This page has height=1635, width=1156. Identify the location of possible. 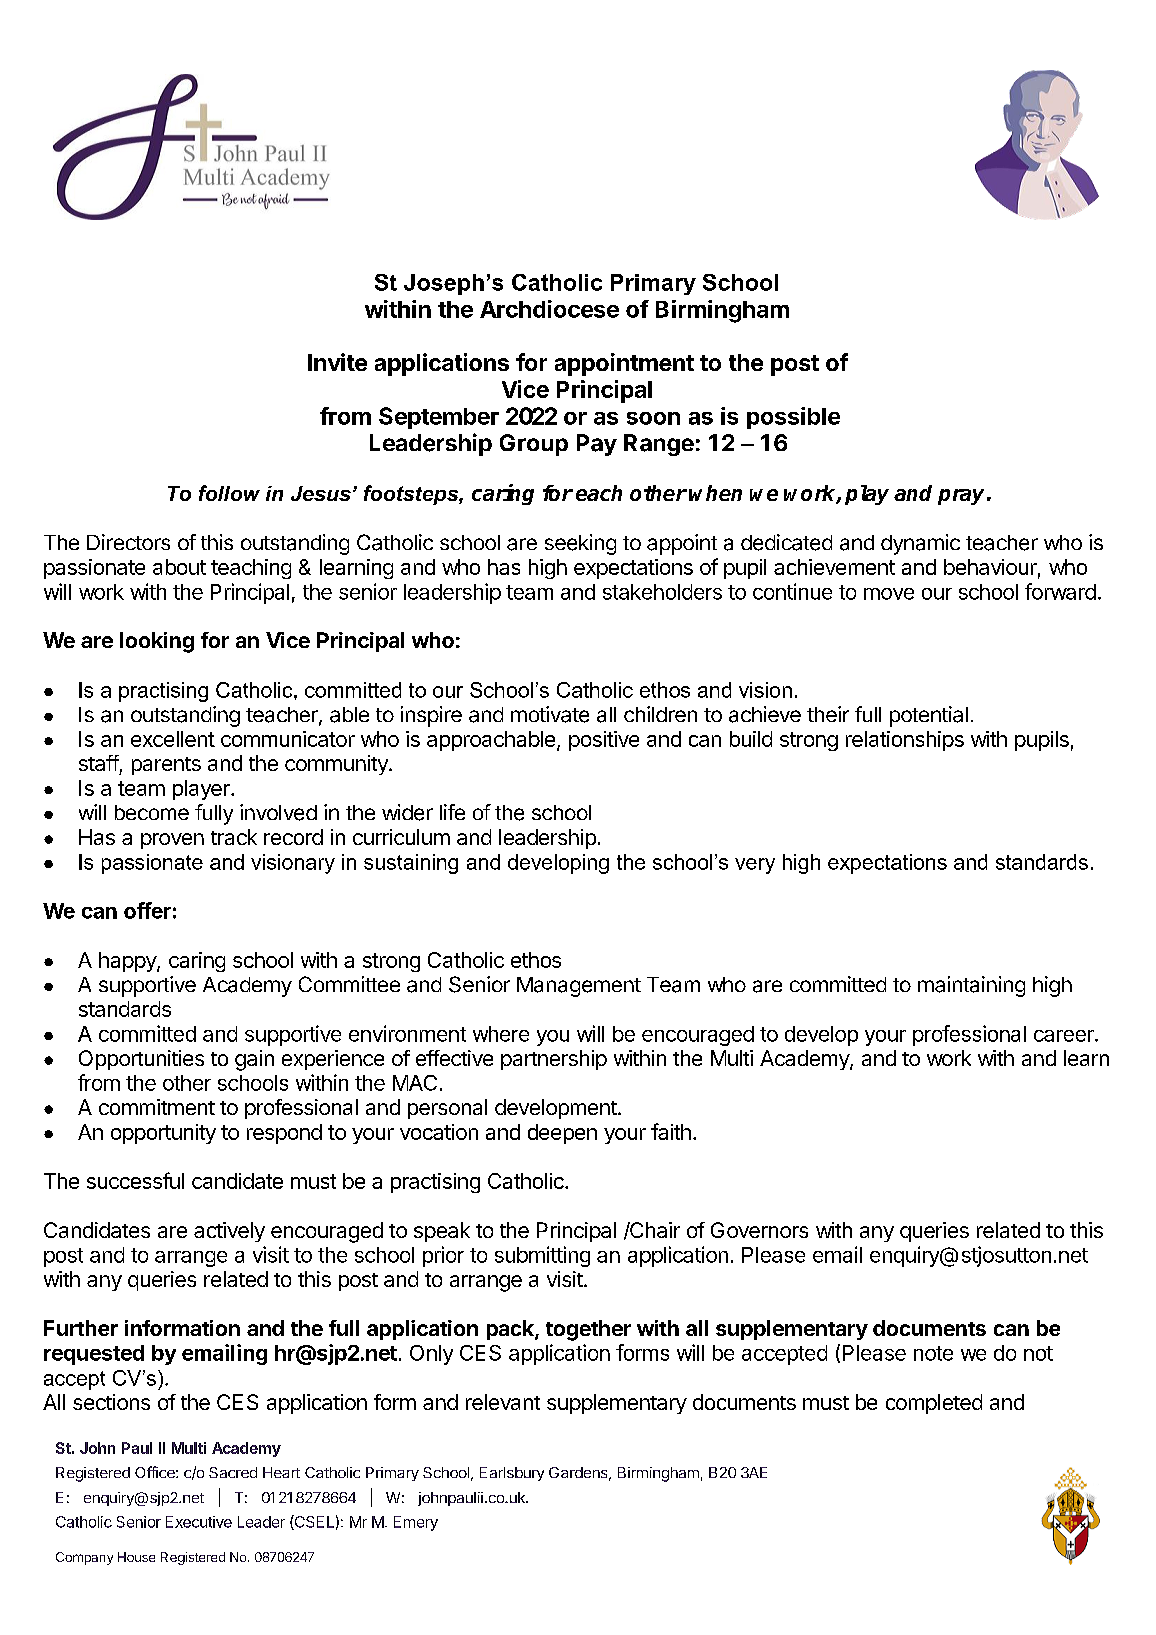
(793, 418).
